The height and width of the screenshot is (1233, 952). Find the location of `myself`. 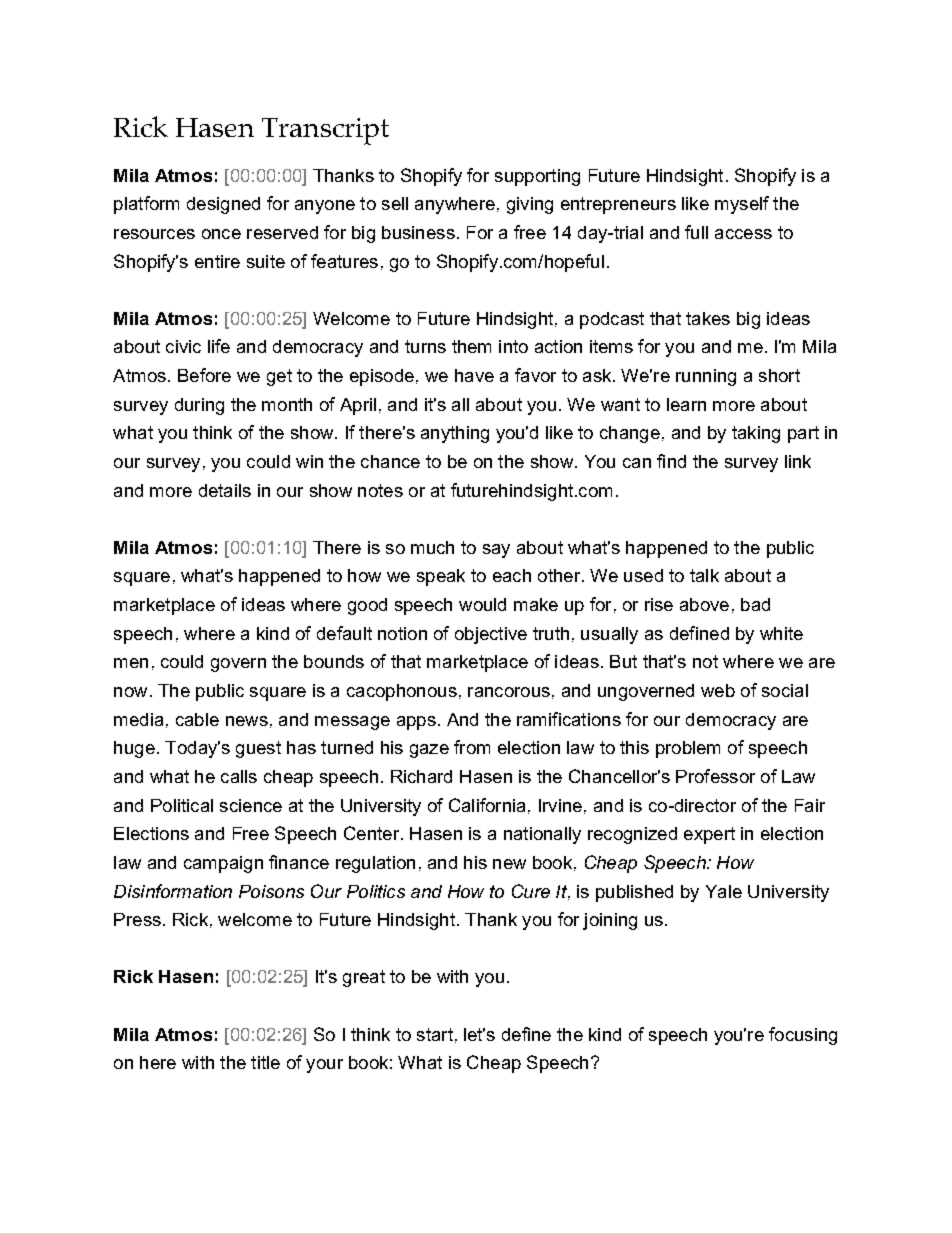

myself is located at coordinates (742, 205).
